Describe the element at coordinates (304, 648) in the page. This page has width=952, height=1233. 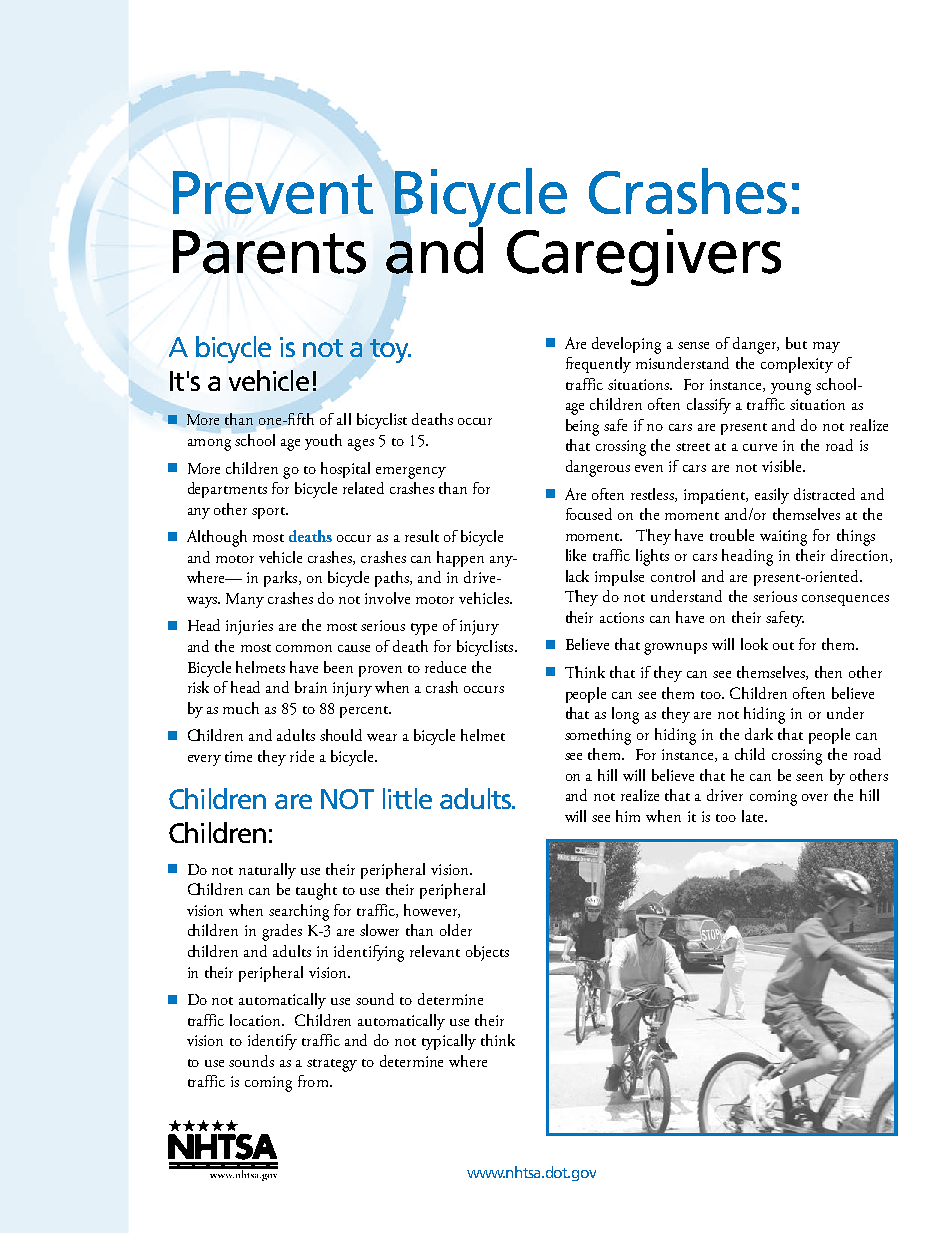
I see `common` at that location.
